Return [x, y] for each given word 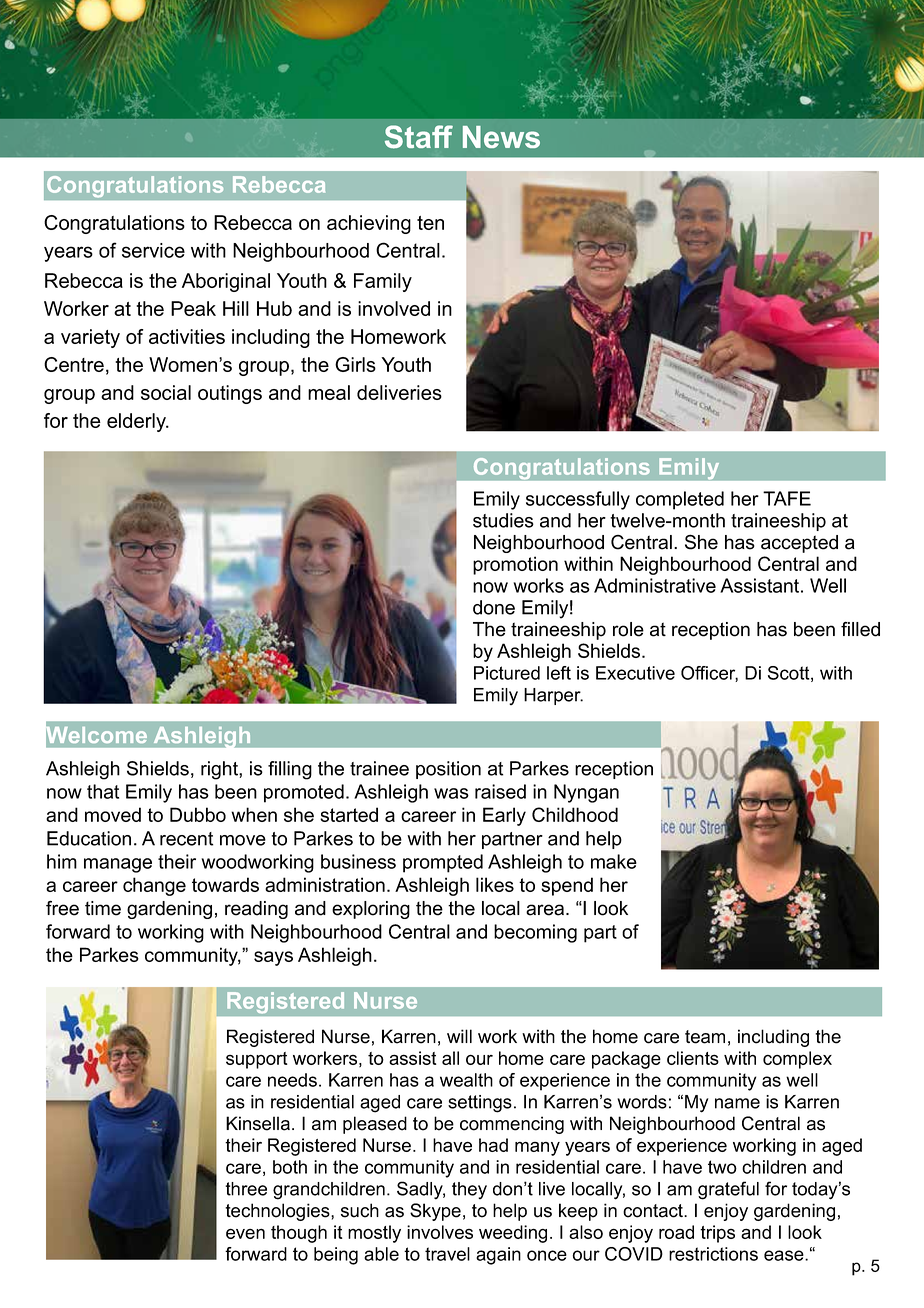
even [245, 1234]
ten [430, 223]
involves [440, 1232]
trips [717, 1234]
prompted [443, 863]
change [154, 886]
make [614, 861]
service [153, 250]
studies [503, 520]
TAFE [787, 498]
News [501, 137]
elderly [137, 422]
